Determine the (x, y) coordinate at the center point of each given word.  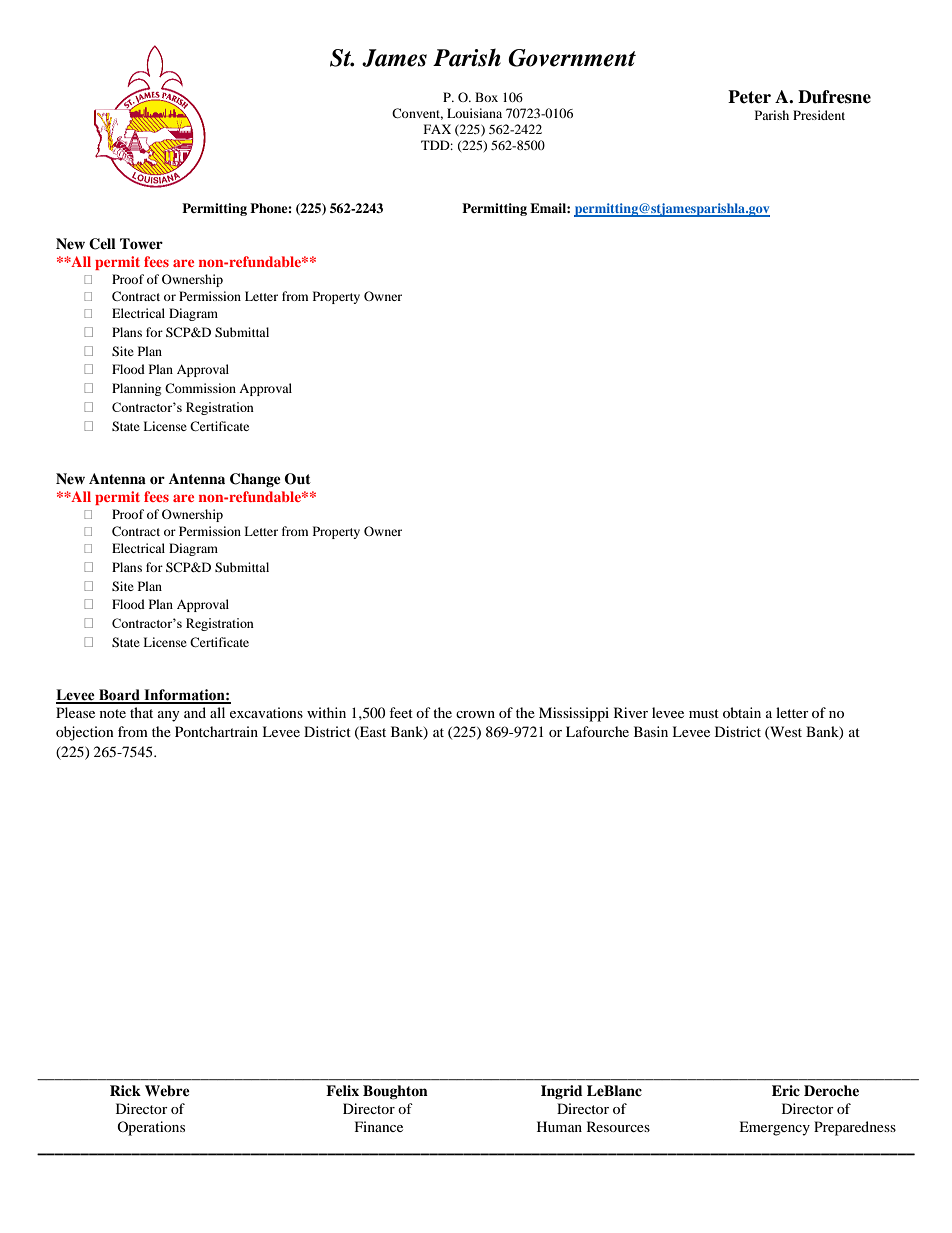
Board (119, 696)
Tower (141, 243)
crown (475, 714)
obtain (742, 712)
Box (486, 97)
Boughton (395, 1092)
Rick (125, 1090)
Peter (749, 97)
